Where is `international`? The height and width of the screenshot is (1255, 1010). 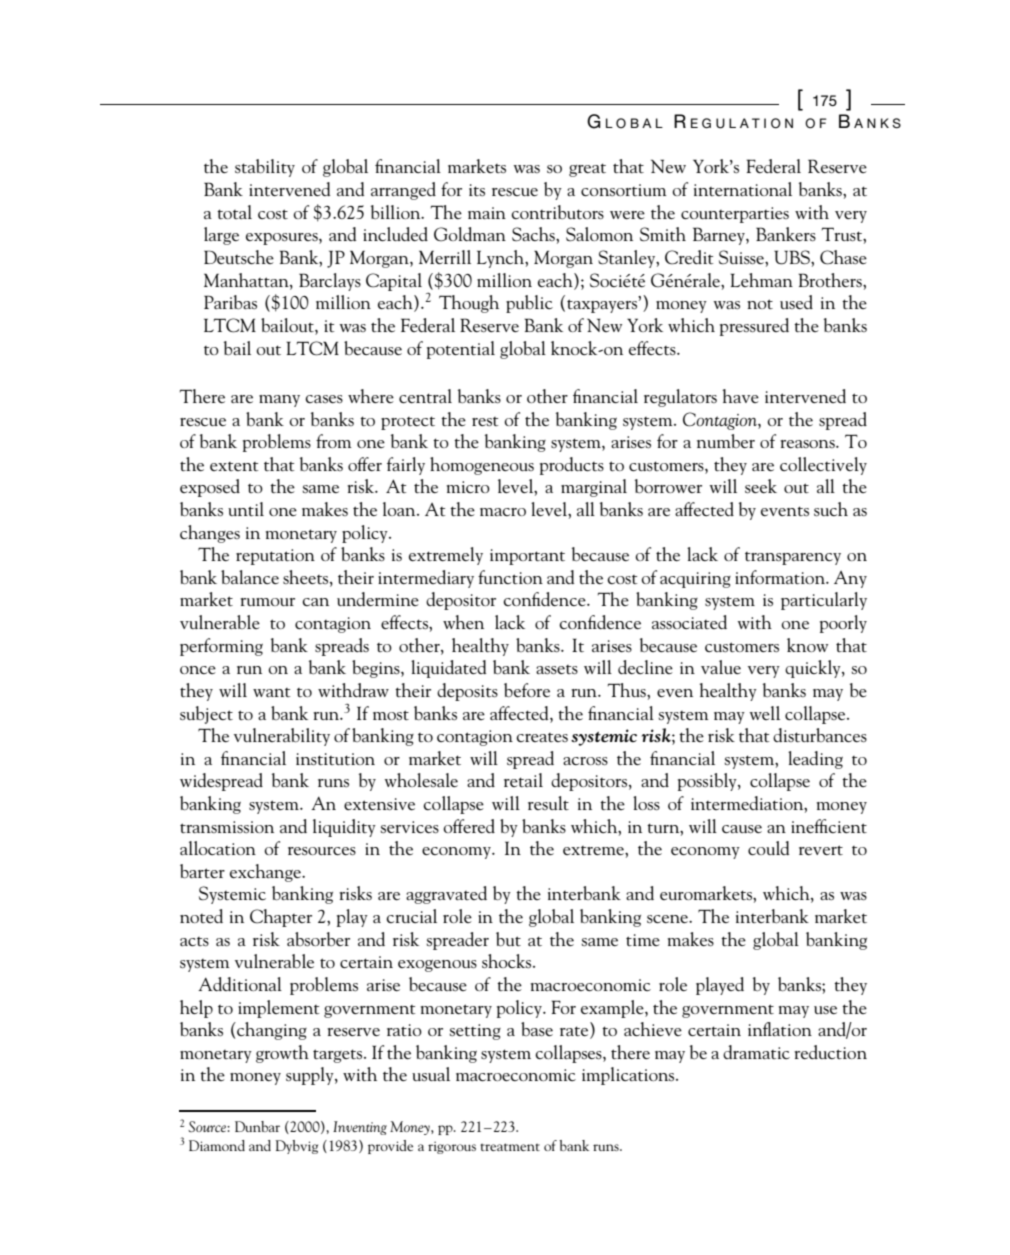 international is located at coordinates (743, 189).
